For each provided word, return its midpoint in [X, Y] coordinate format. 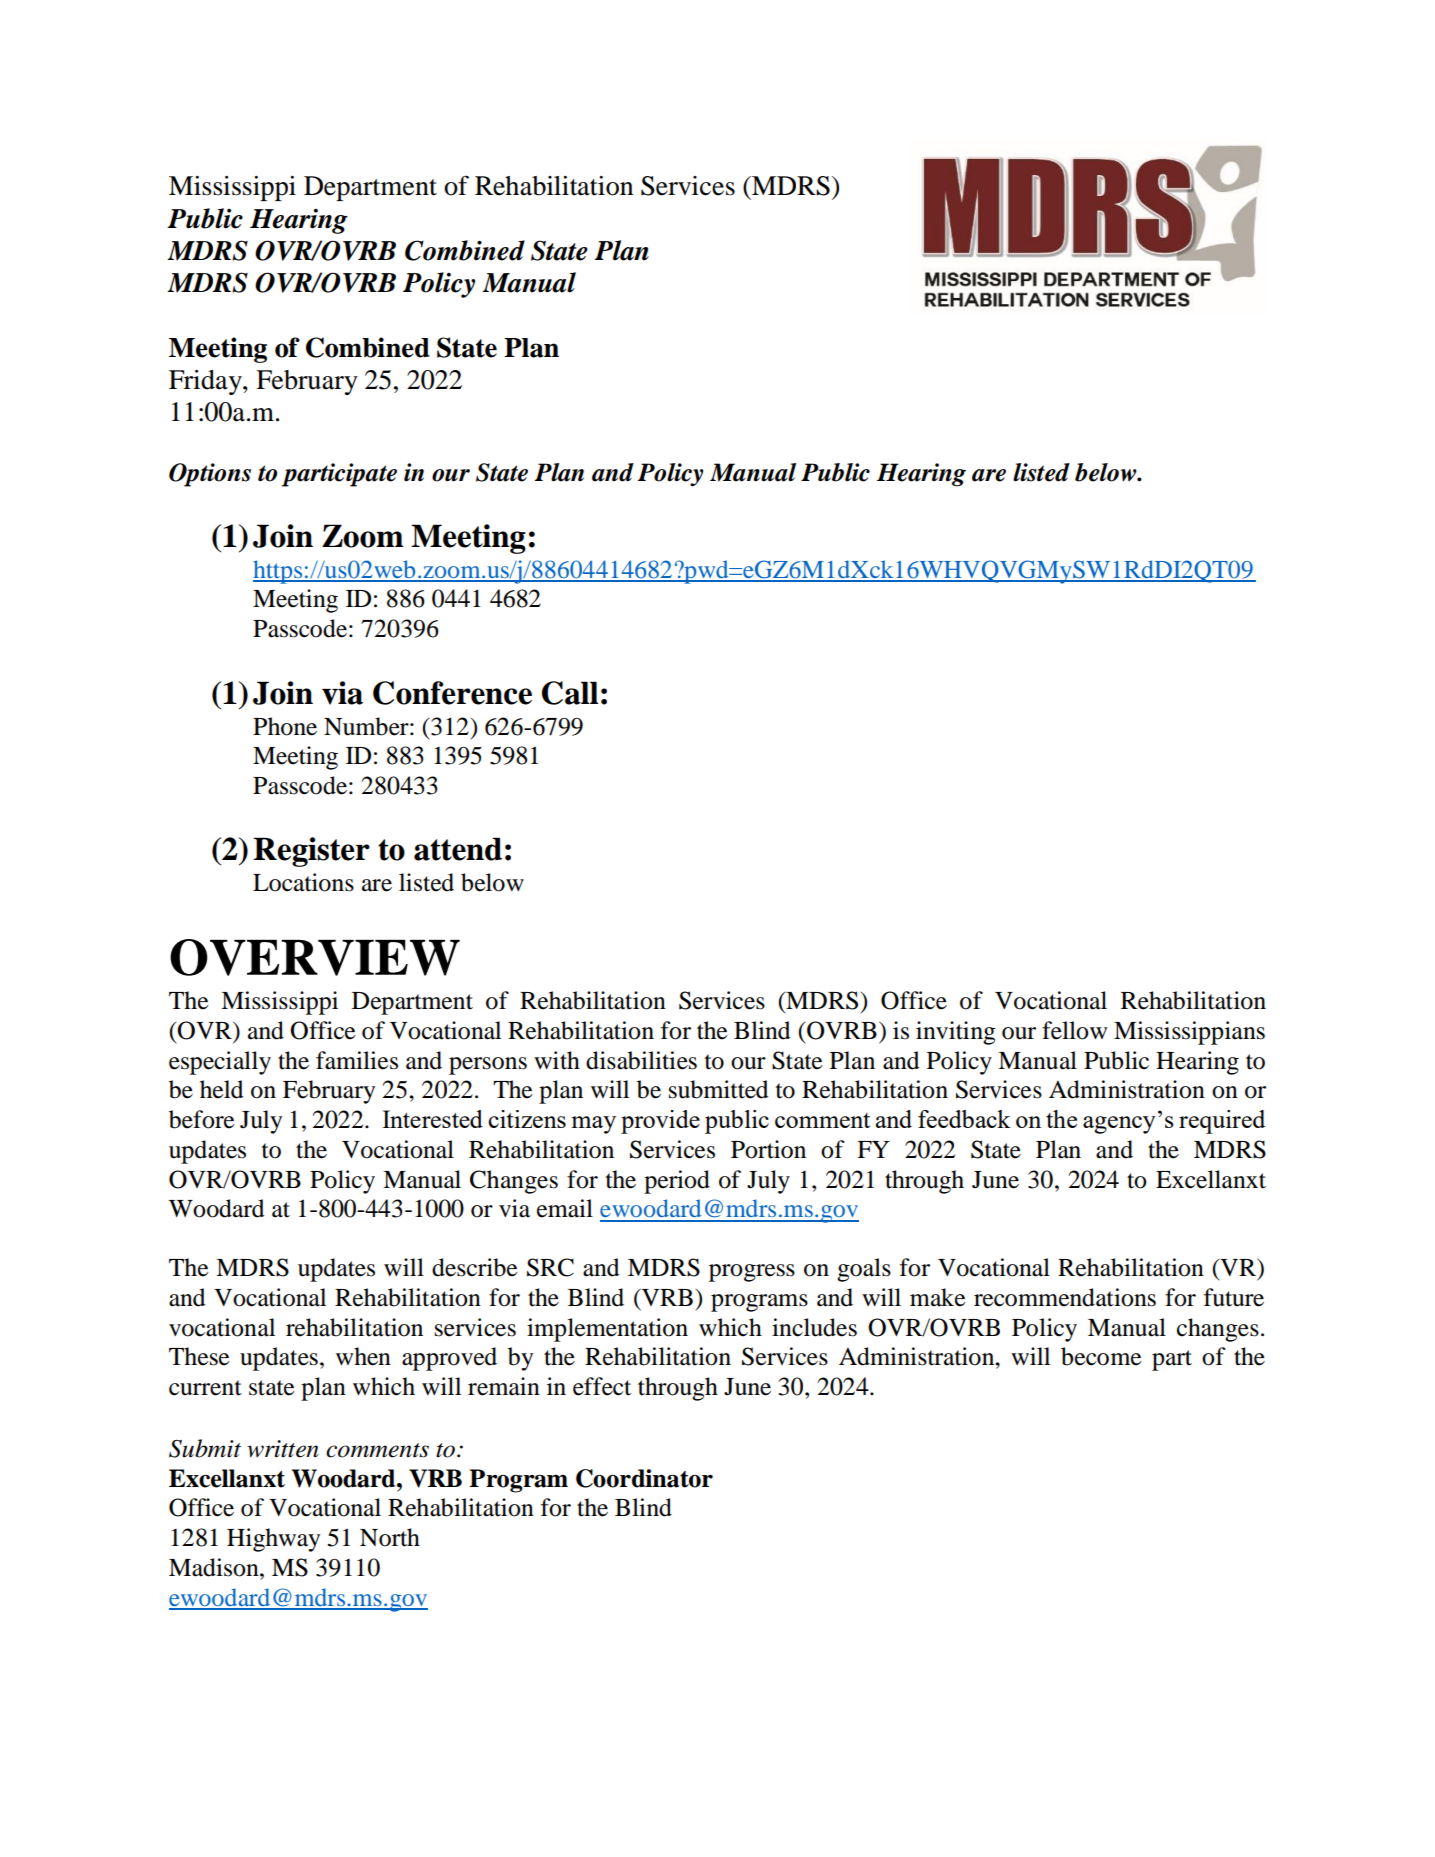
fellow [1074, 1030]
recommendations [1065, 1297]
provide [660, 1122]
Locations [303, 882]
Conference [452, 693]
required [1222, 1122]
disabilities [641, 1060]
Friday [206, 382]
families [357, 1060]
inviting [956, 1033]
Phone [285, 726]
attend [458, 849]
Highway [273, 1540]
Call [570, 693]
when [363, 1356]
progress [752, 1273]
